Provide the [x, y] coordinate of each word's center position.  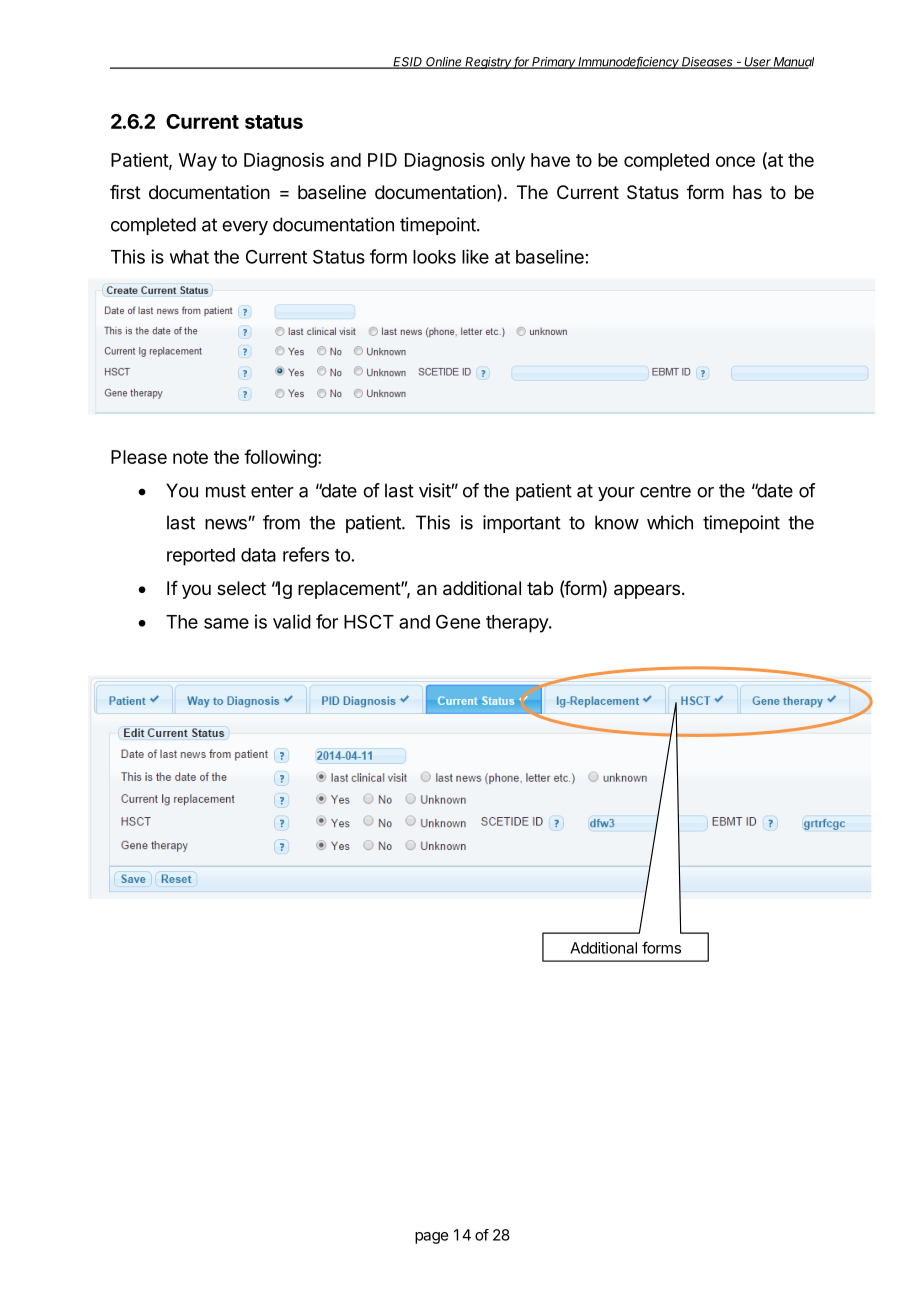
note [190, 457]
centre [665, 491]
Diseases [707, 63]
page [431, 1238]
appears [647, 591]
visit [435, 490]
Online [444, 63]
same [226, 623]
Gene [458, 622]
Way [198, 162]
